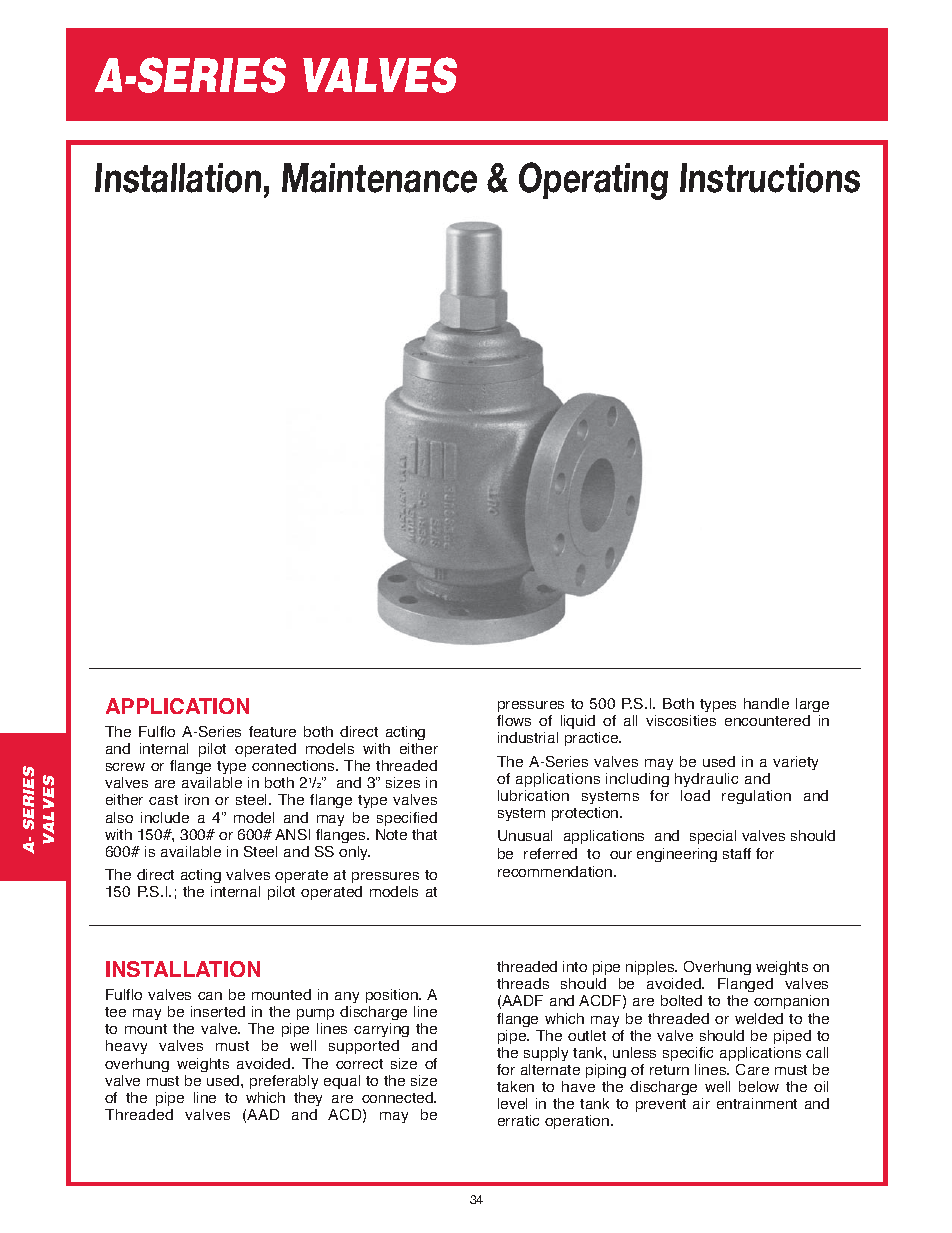  Describe the element at coordinates (767, 720) in the image. I see `encountered` at that location.
